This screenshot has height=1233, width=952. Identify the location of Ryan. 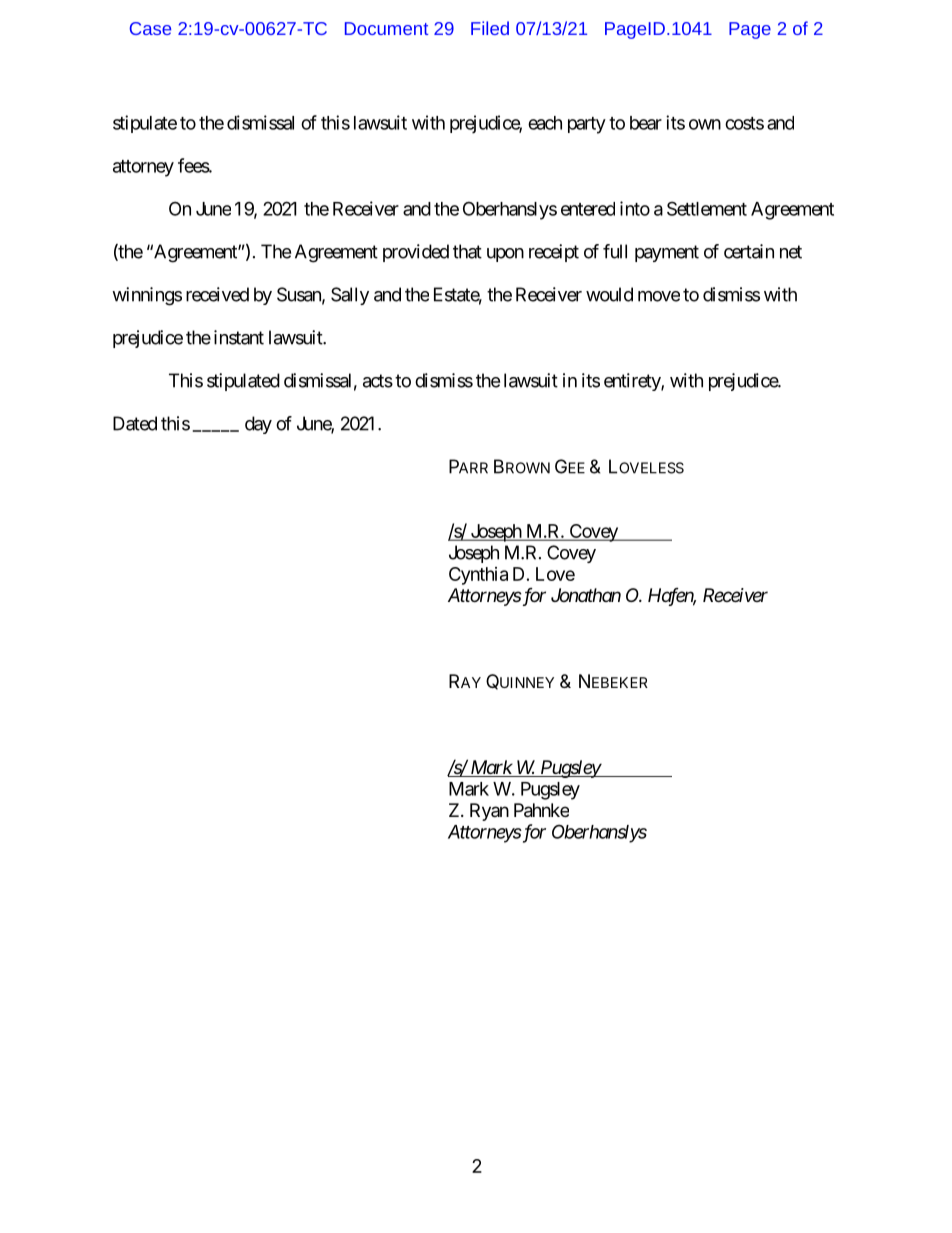
(489, 812).
